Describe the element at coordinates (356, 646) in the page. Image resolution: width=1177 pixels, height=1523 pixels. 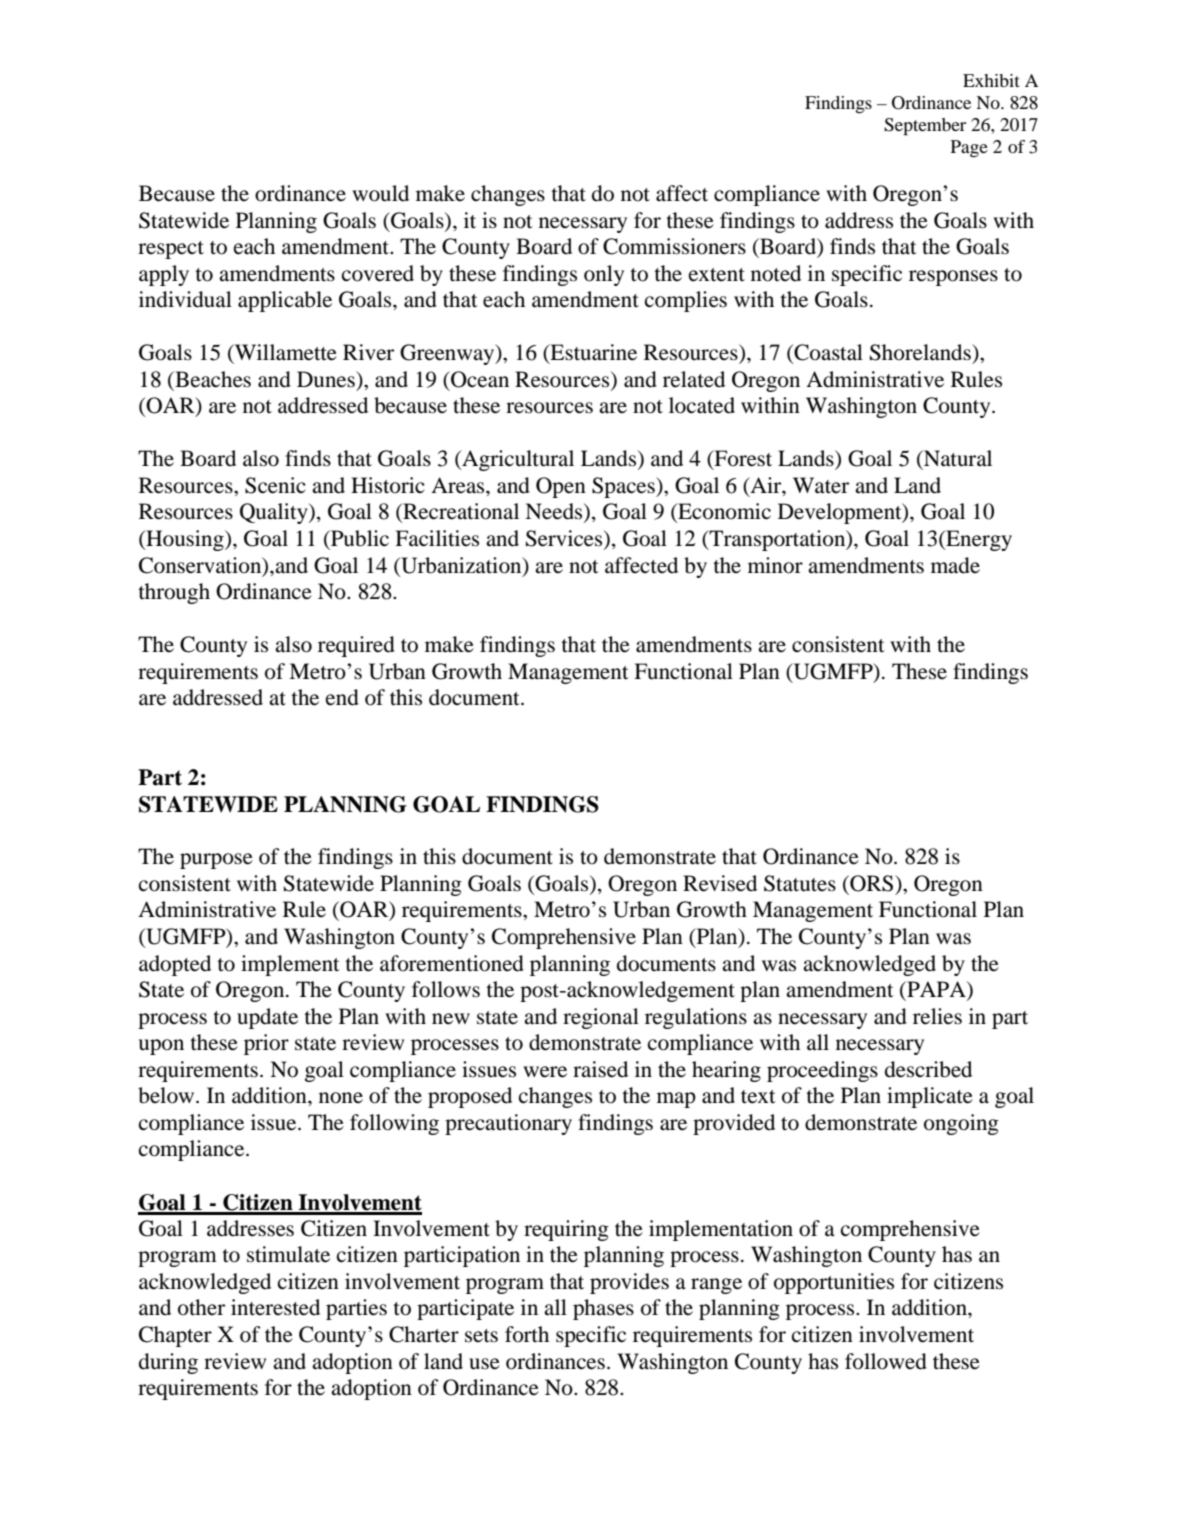
I see `required` at that location.
